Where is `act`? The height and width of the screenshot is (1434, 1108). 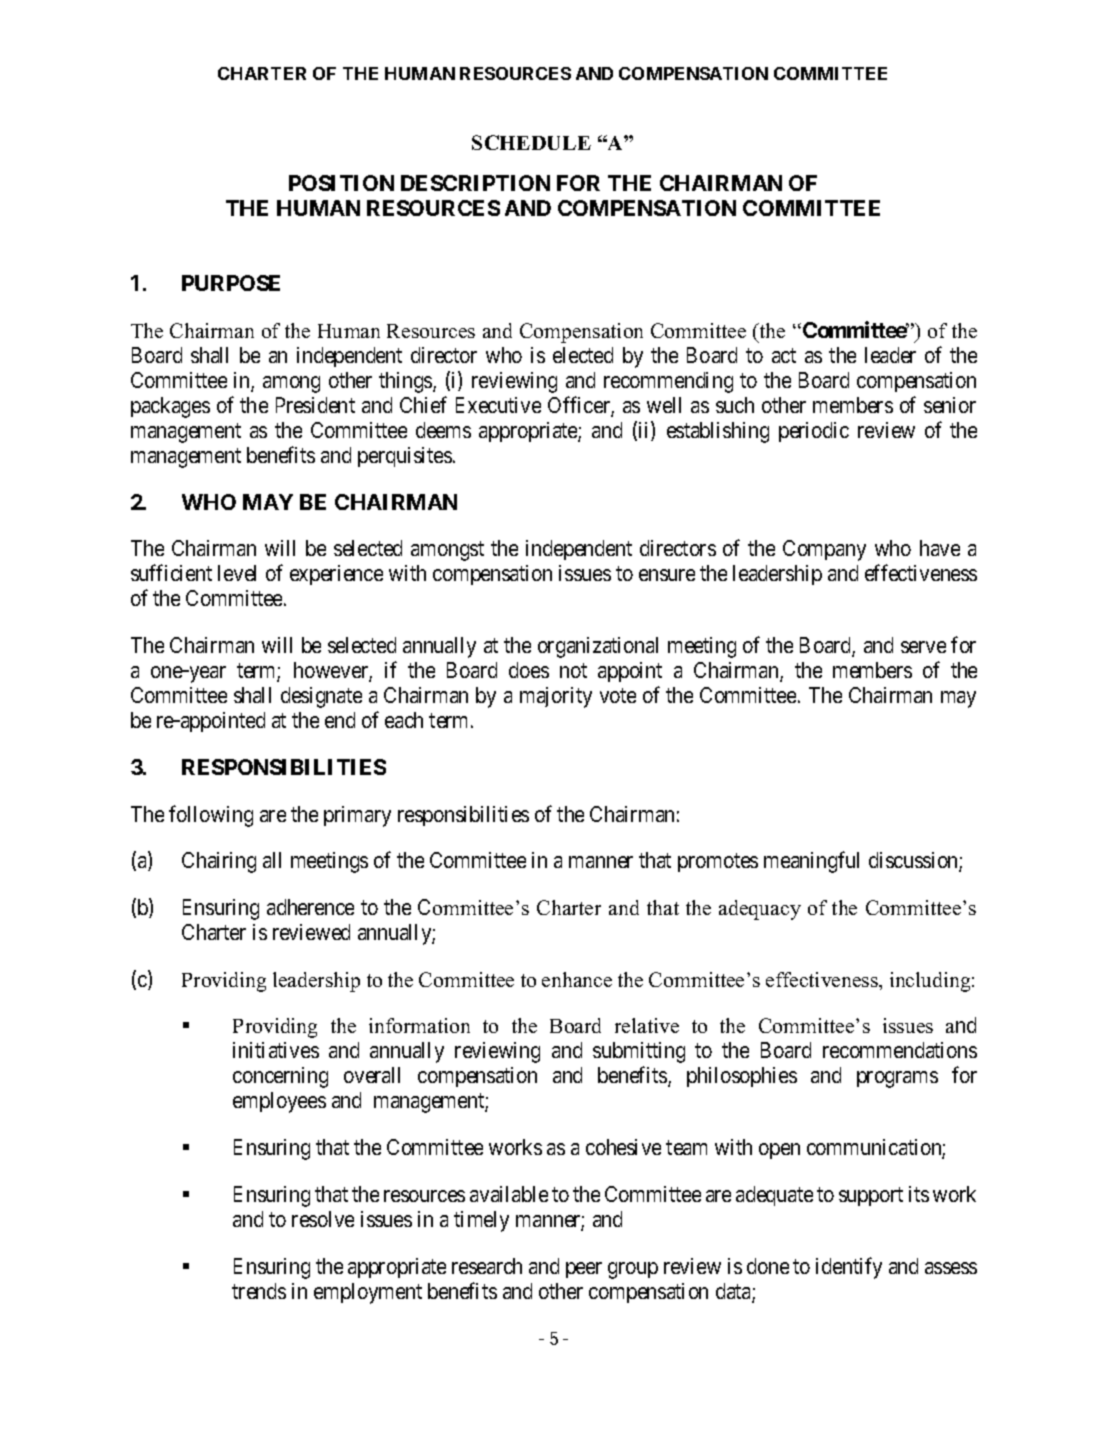
act is located at coordinates (784, 355).
